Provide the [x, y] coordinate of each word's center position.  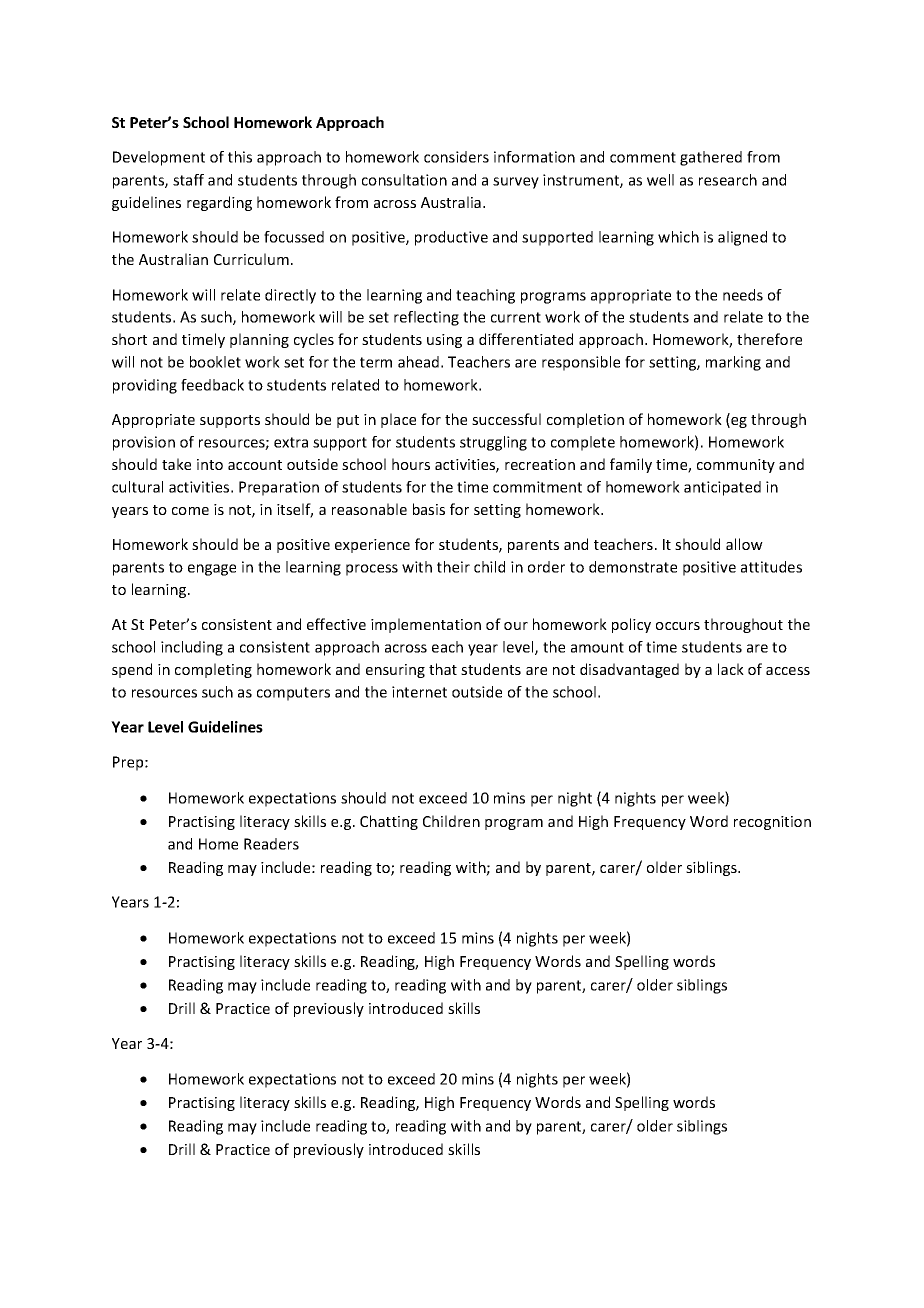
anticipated [722, 488]
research [728, 180]
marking [733, 363]
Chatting [389, 822]
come [190, 511]
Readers [271, 844]
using [444, 341]
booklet [215, 362]
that [443, 669]
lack [731, 669]
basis [429, 509]
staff [188, 180]
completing [213, 670]
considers [456, 157]
